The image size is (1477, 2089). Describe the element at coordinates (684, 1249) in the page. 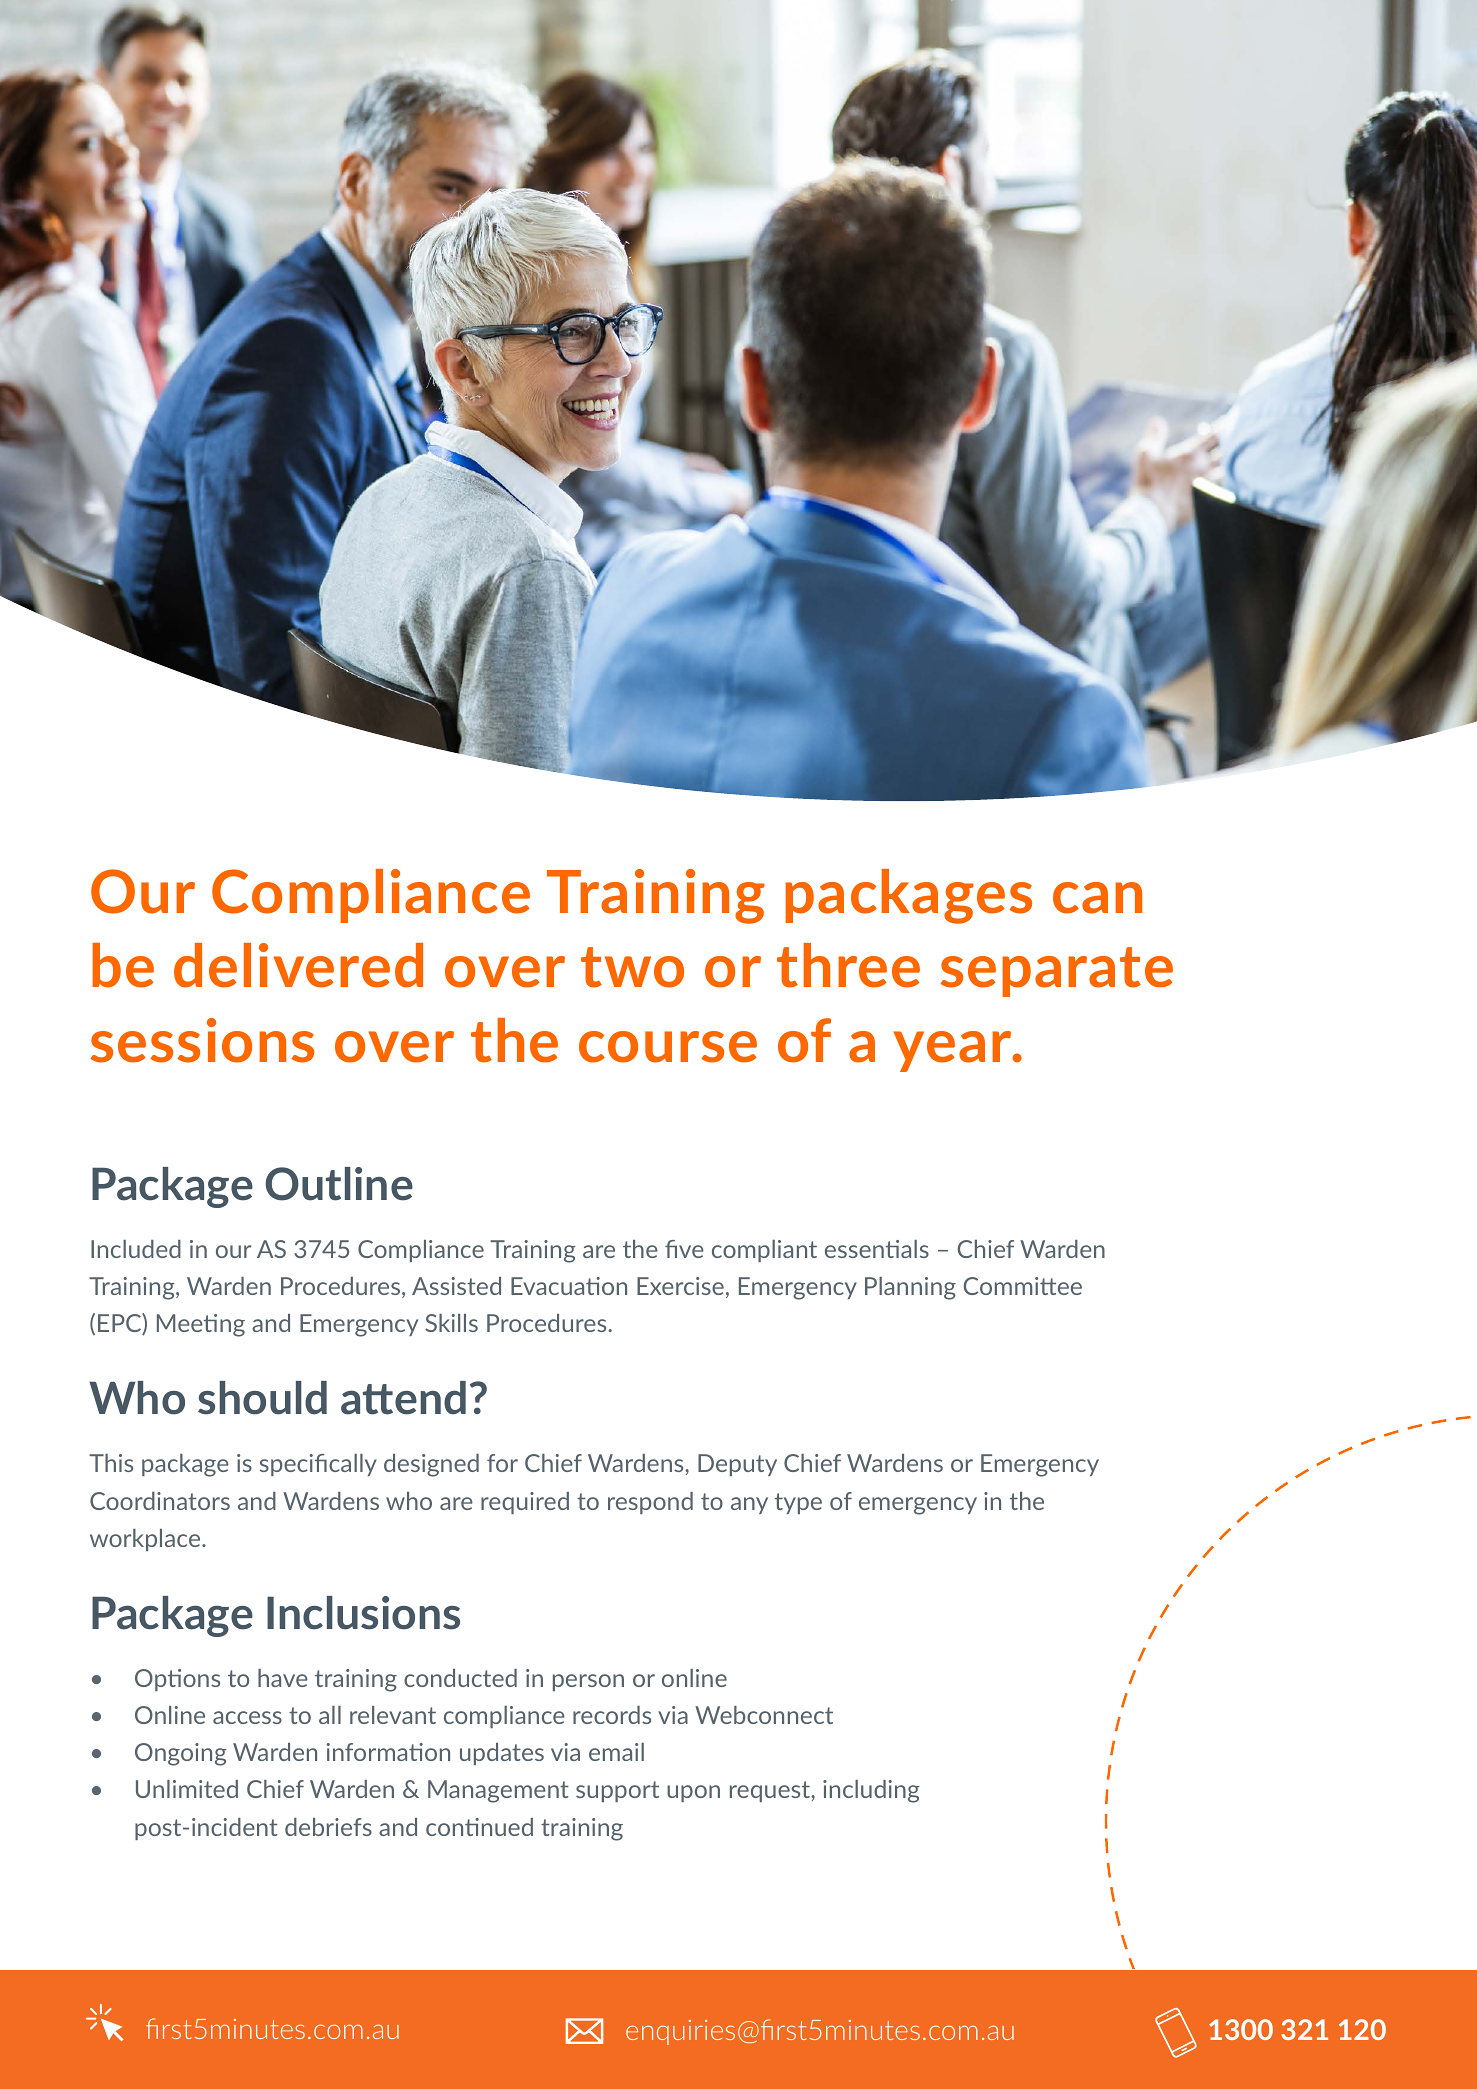

I see `five` at that location.
